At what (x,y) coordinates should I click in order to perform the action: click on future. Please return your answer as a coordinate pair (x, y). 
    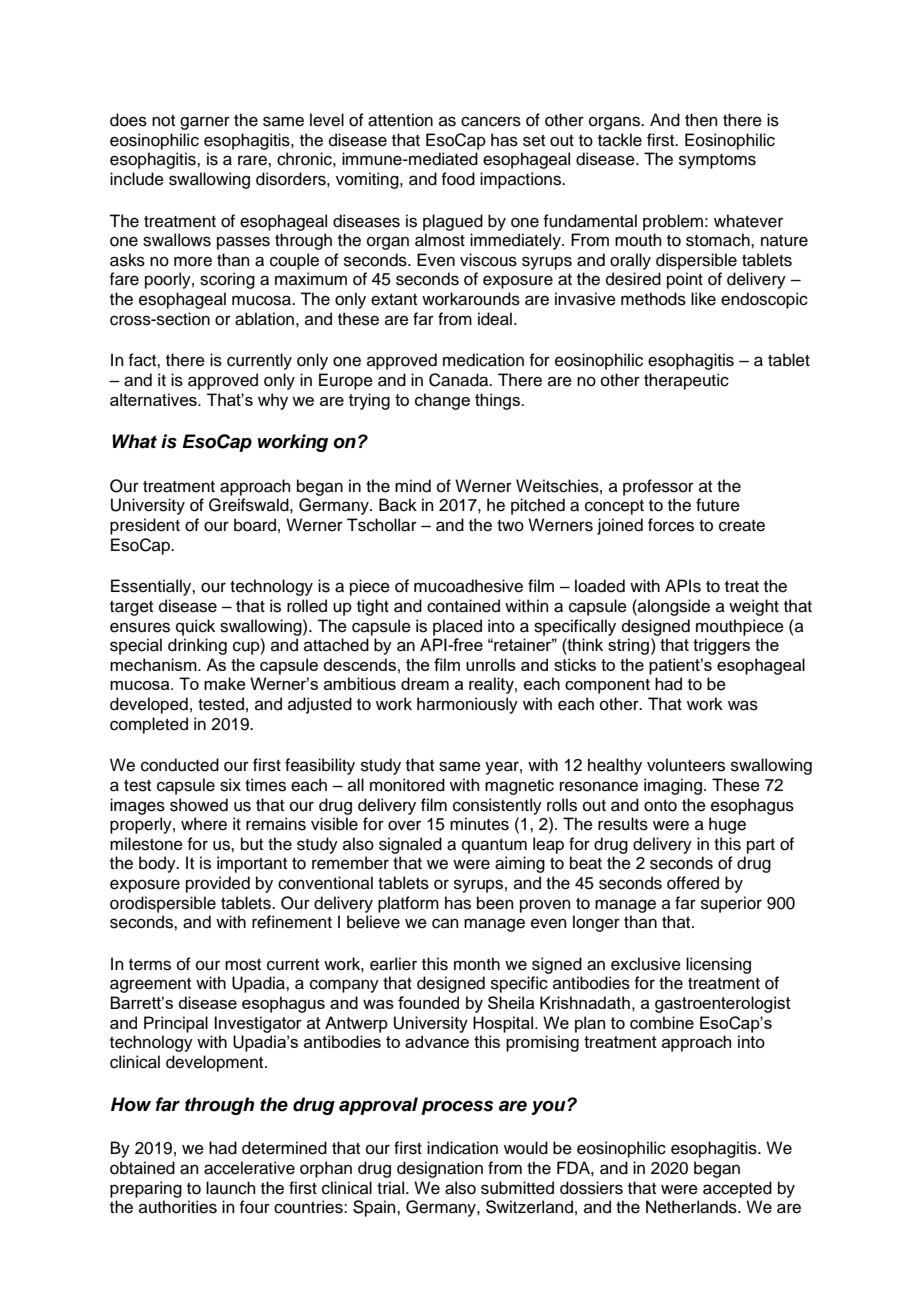
    Looking at the image, I should click on (718, 505).
